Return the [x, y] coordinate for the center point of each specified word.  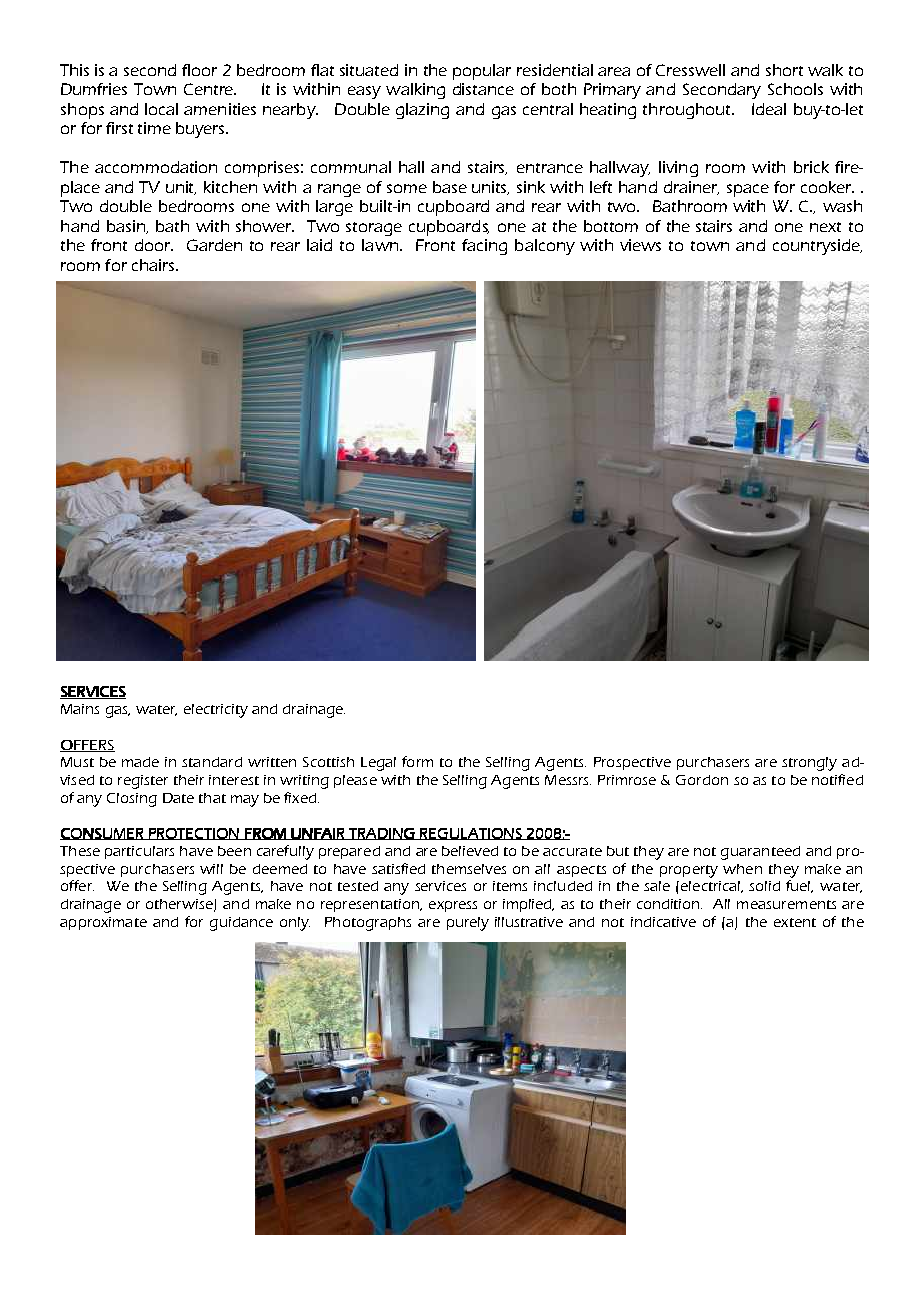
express [453, 906]
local [161, 109]
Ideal [769, 109]
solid [764, 886]
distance [483, 89]
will [211, 869]
